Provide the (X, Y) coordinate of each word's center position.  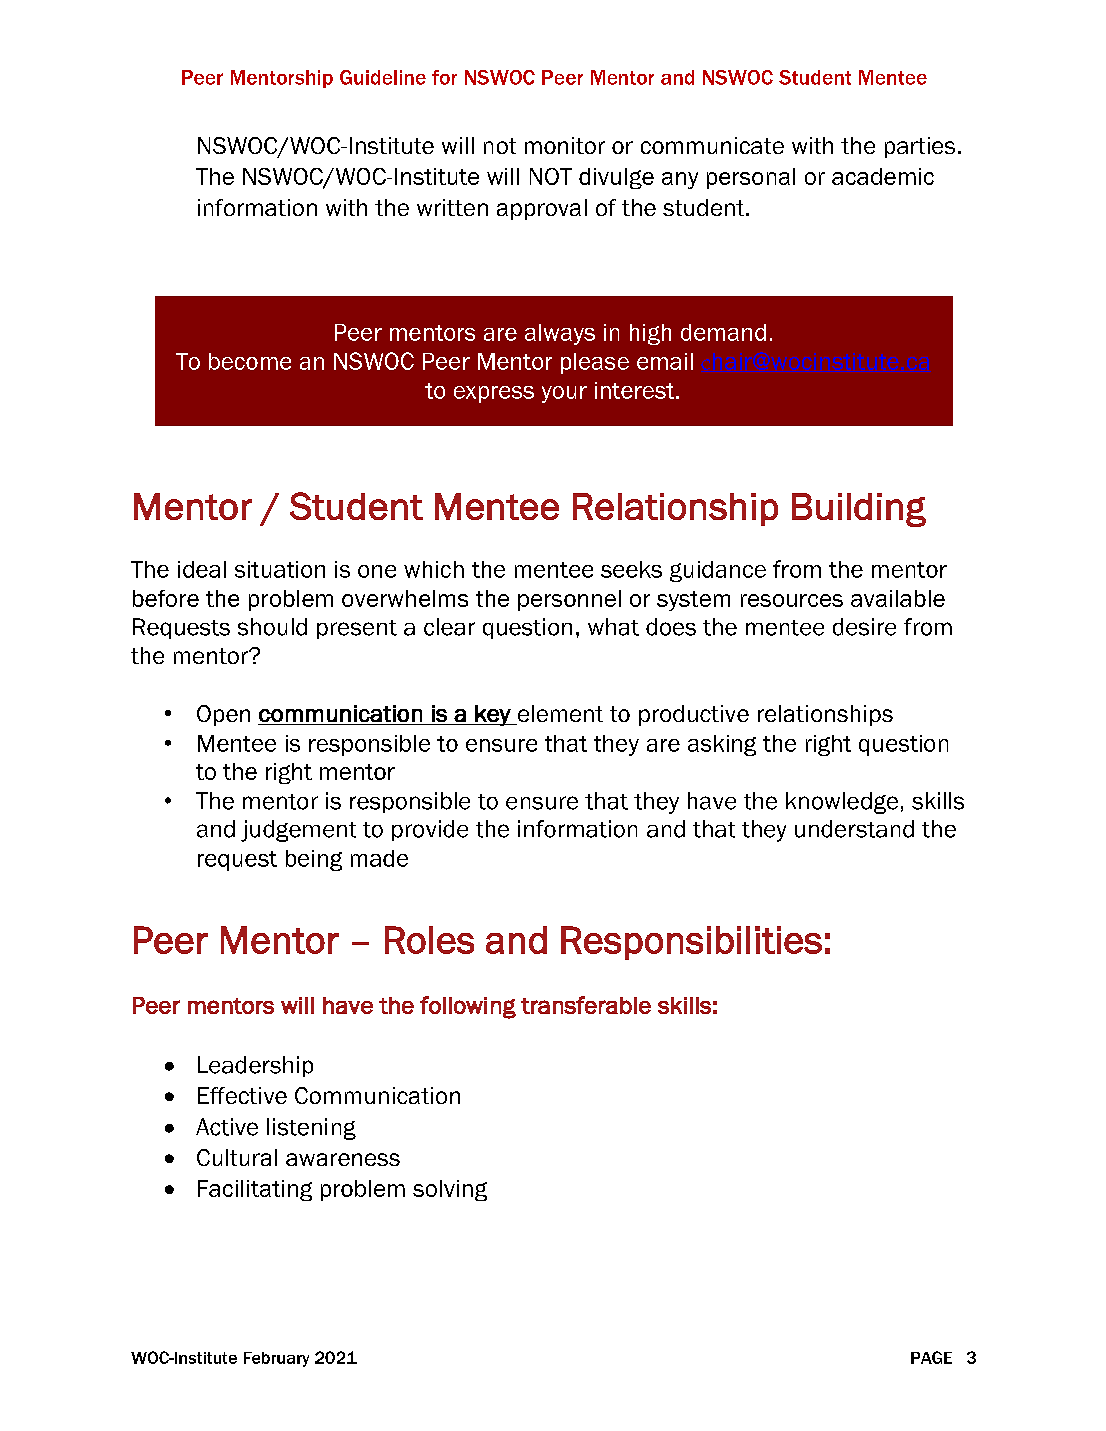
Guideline (383, 77)
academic (883, 176)
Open (223, 715)
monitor (565, 145)
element (559, 715)
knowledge (842, 803)
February (276, 1359)
